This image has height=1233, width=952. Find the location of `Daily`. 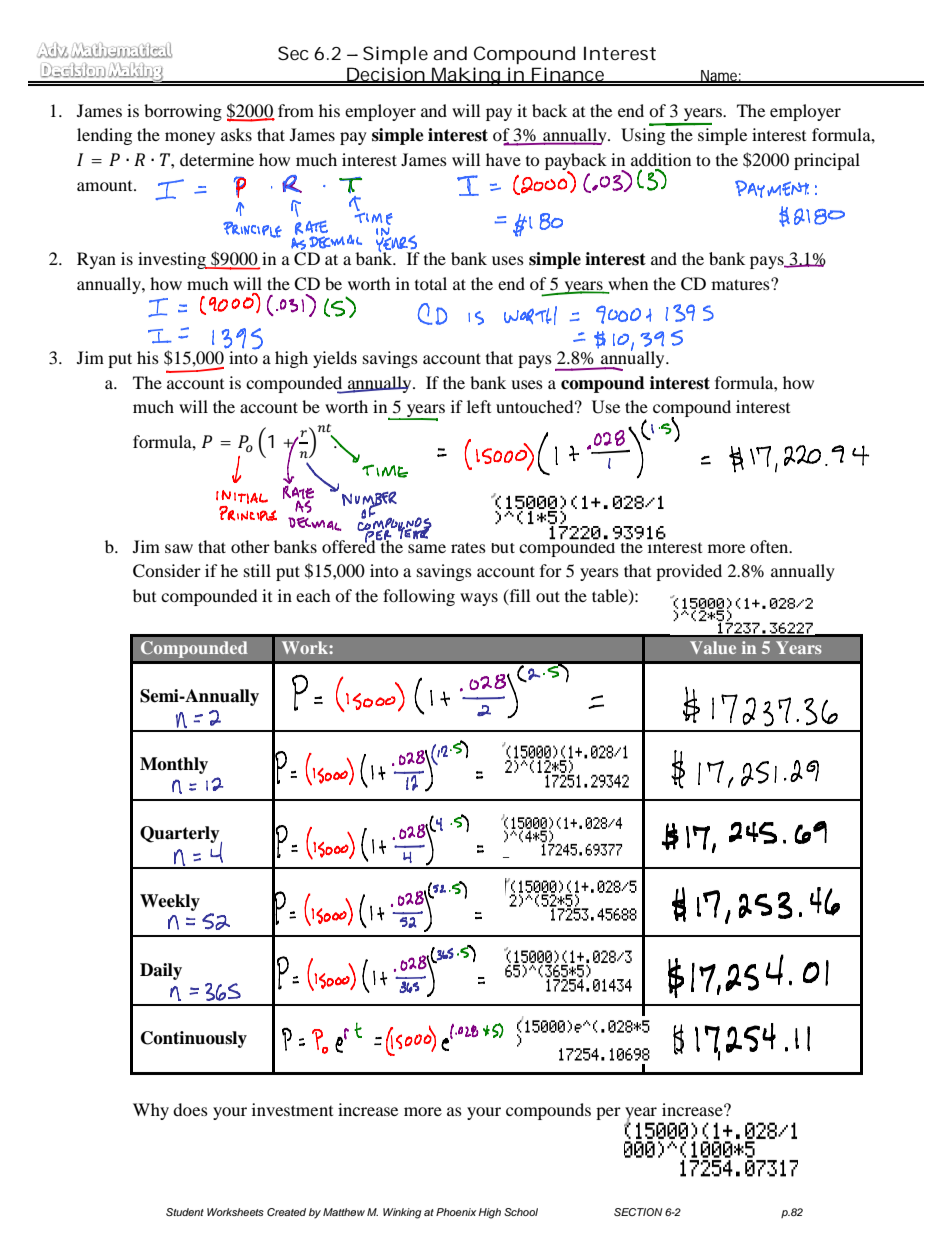

Daily is located at coordinates (161, 971).
